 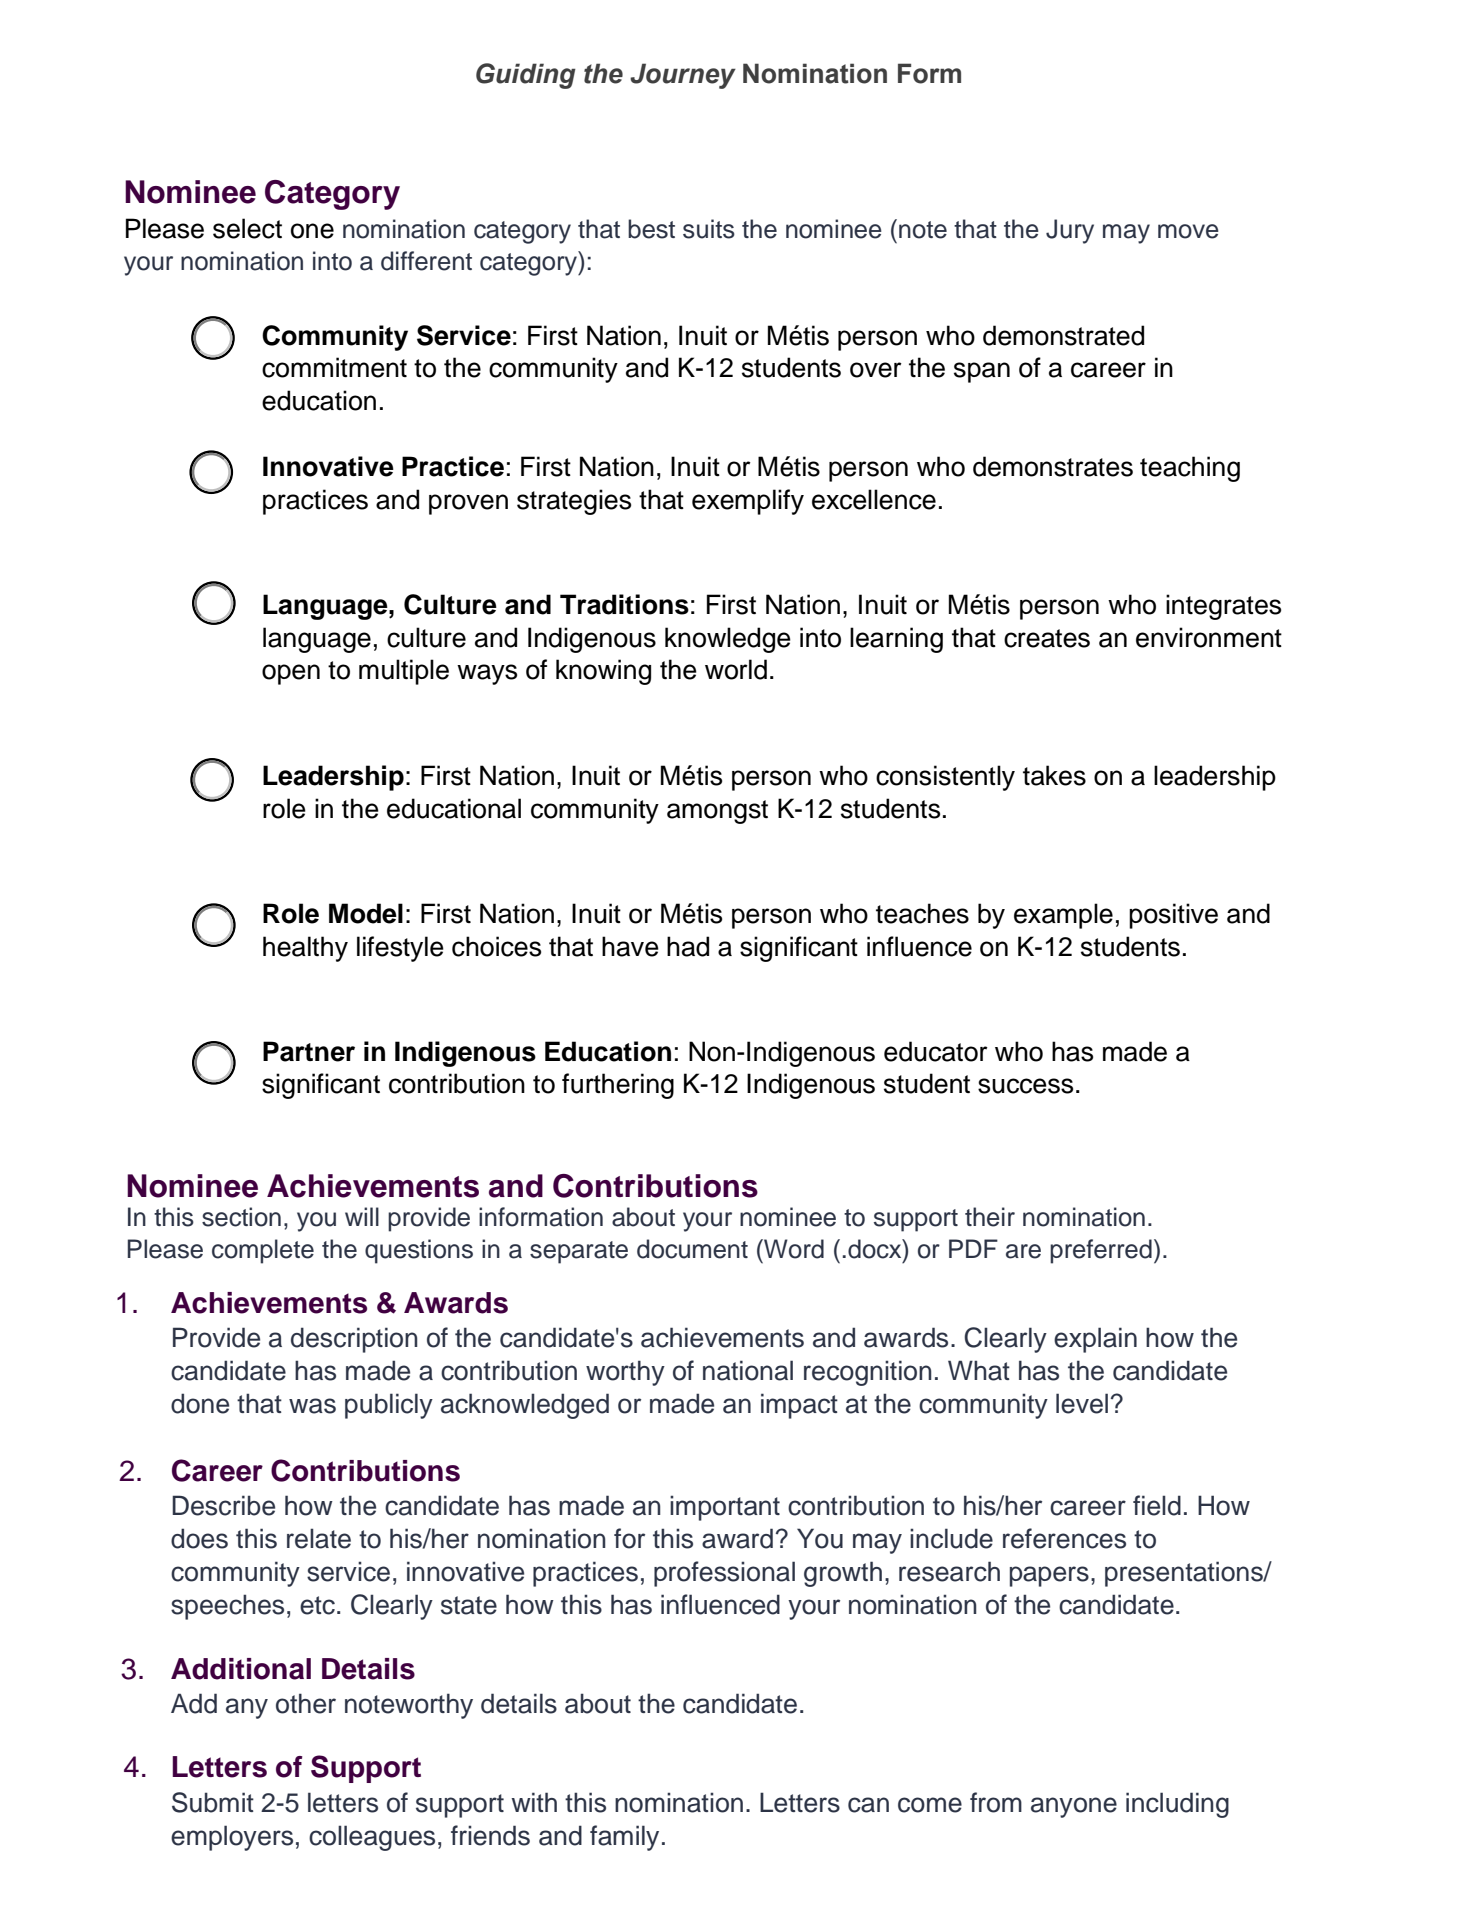 I want to click on creates, so click(x=1047, y=638).
